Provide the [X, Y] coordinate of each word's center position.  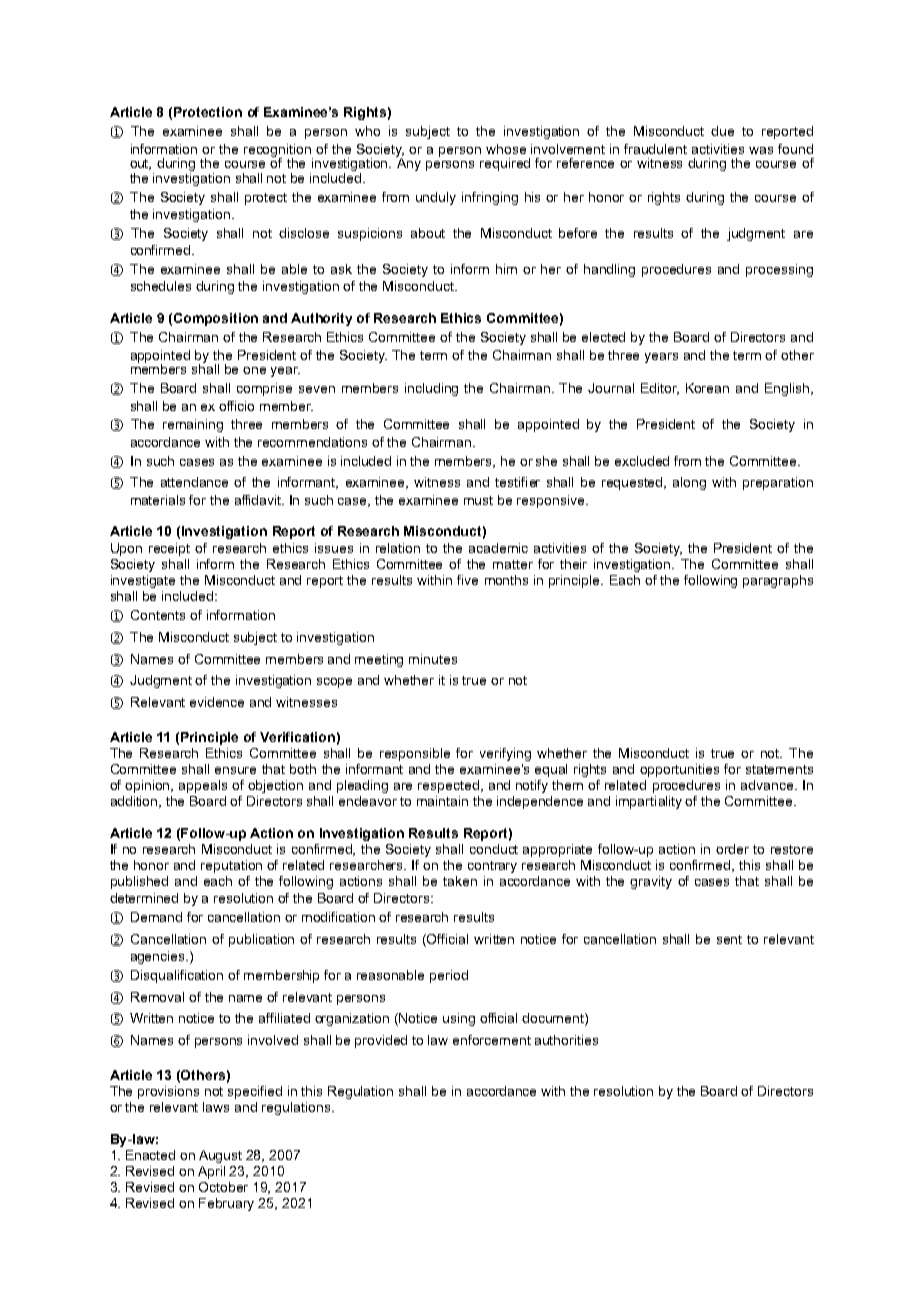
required [505, 164]
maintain [442, 801]
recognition [278, 151]
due [722, 131]
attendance [194, 482]
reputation [231, 866]
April [211, 1172]
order [732, 849]
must [478, 500]
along [689, 483]
